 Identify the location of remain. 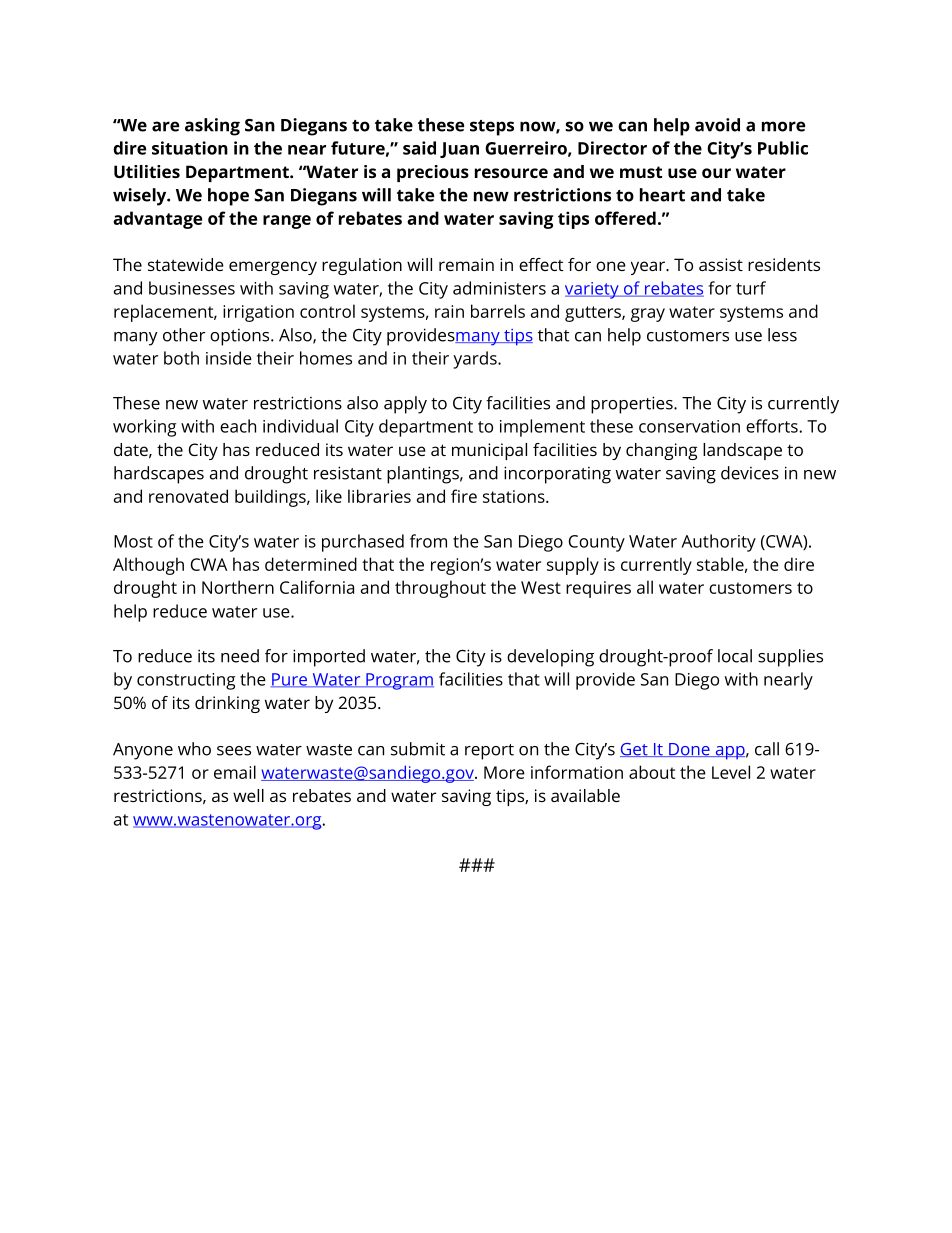
(466, 264).
